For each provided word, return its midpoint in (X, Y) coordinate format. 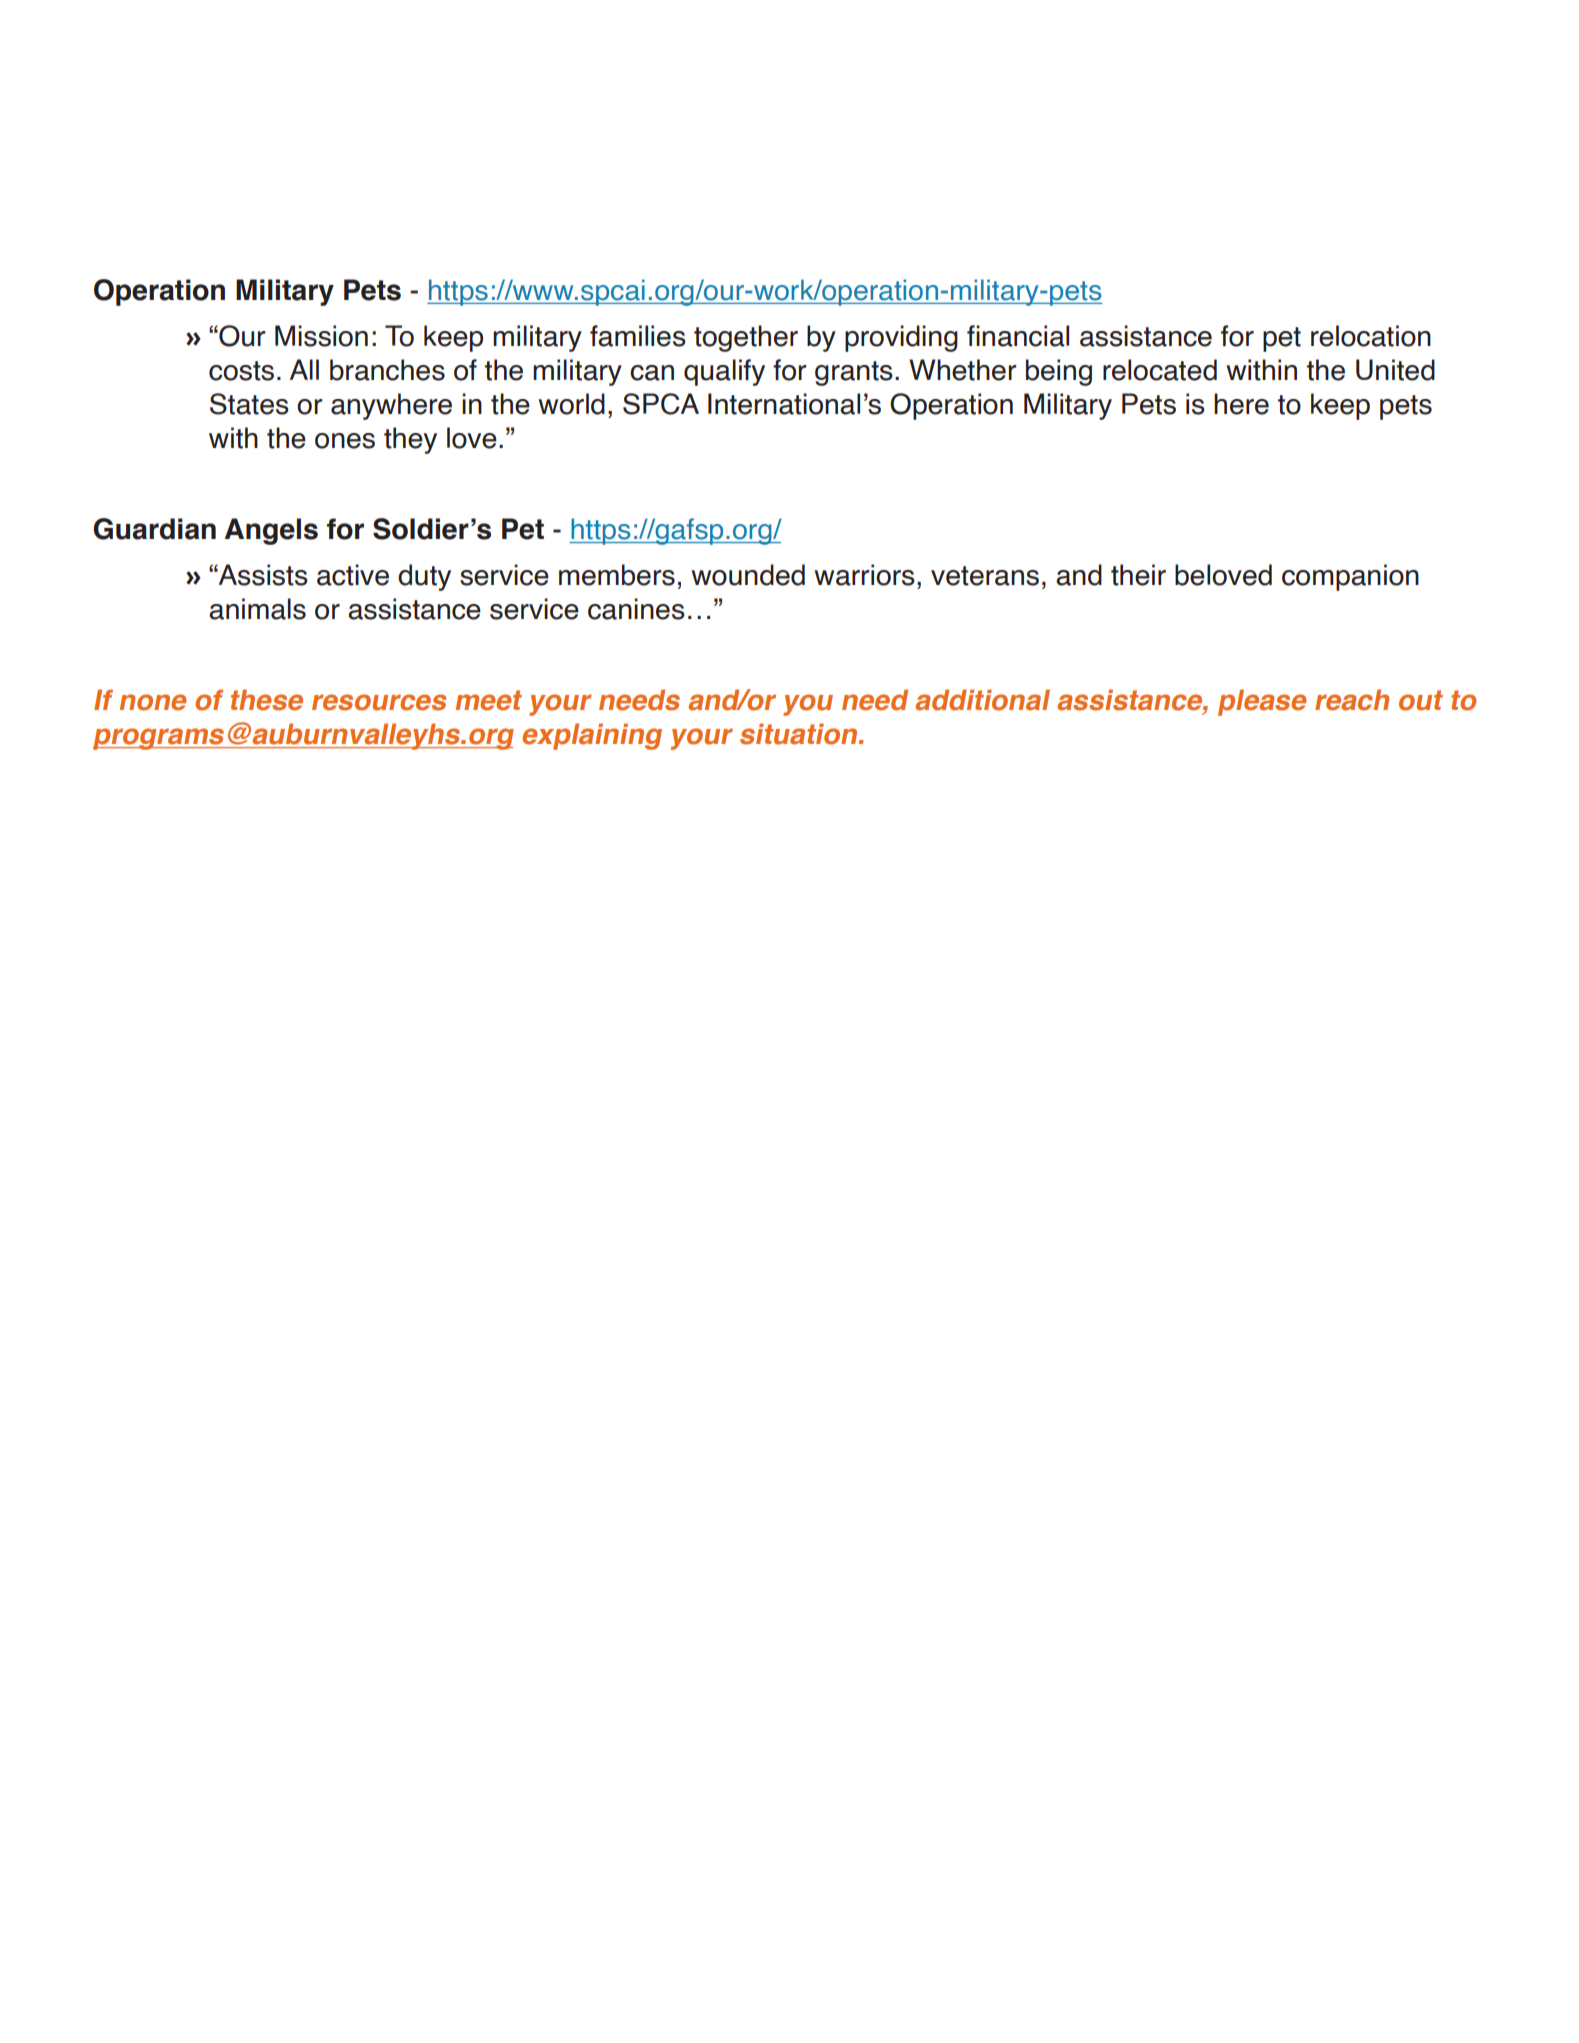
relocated (1160, 370)
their (1138, 575)
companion (1350, 577)
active (353, 575)
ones (345, 441)
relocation (1371, 336)
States (249, 404)
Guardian (154, 529)
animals (257, 609)
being (1059, 372)
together (746, 338)
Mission (321, 336)
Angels (271, 531)
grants (854, 373)
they (410, 440)
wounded (748, 575)
